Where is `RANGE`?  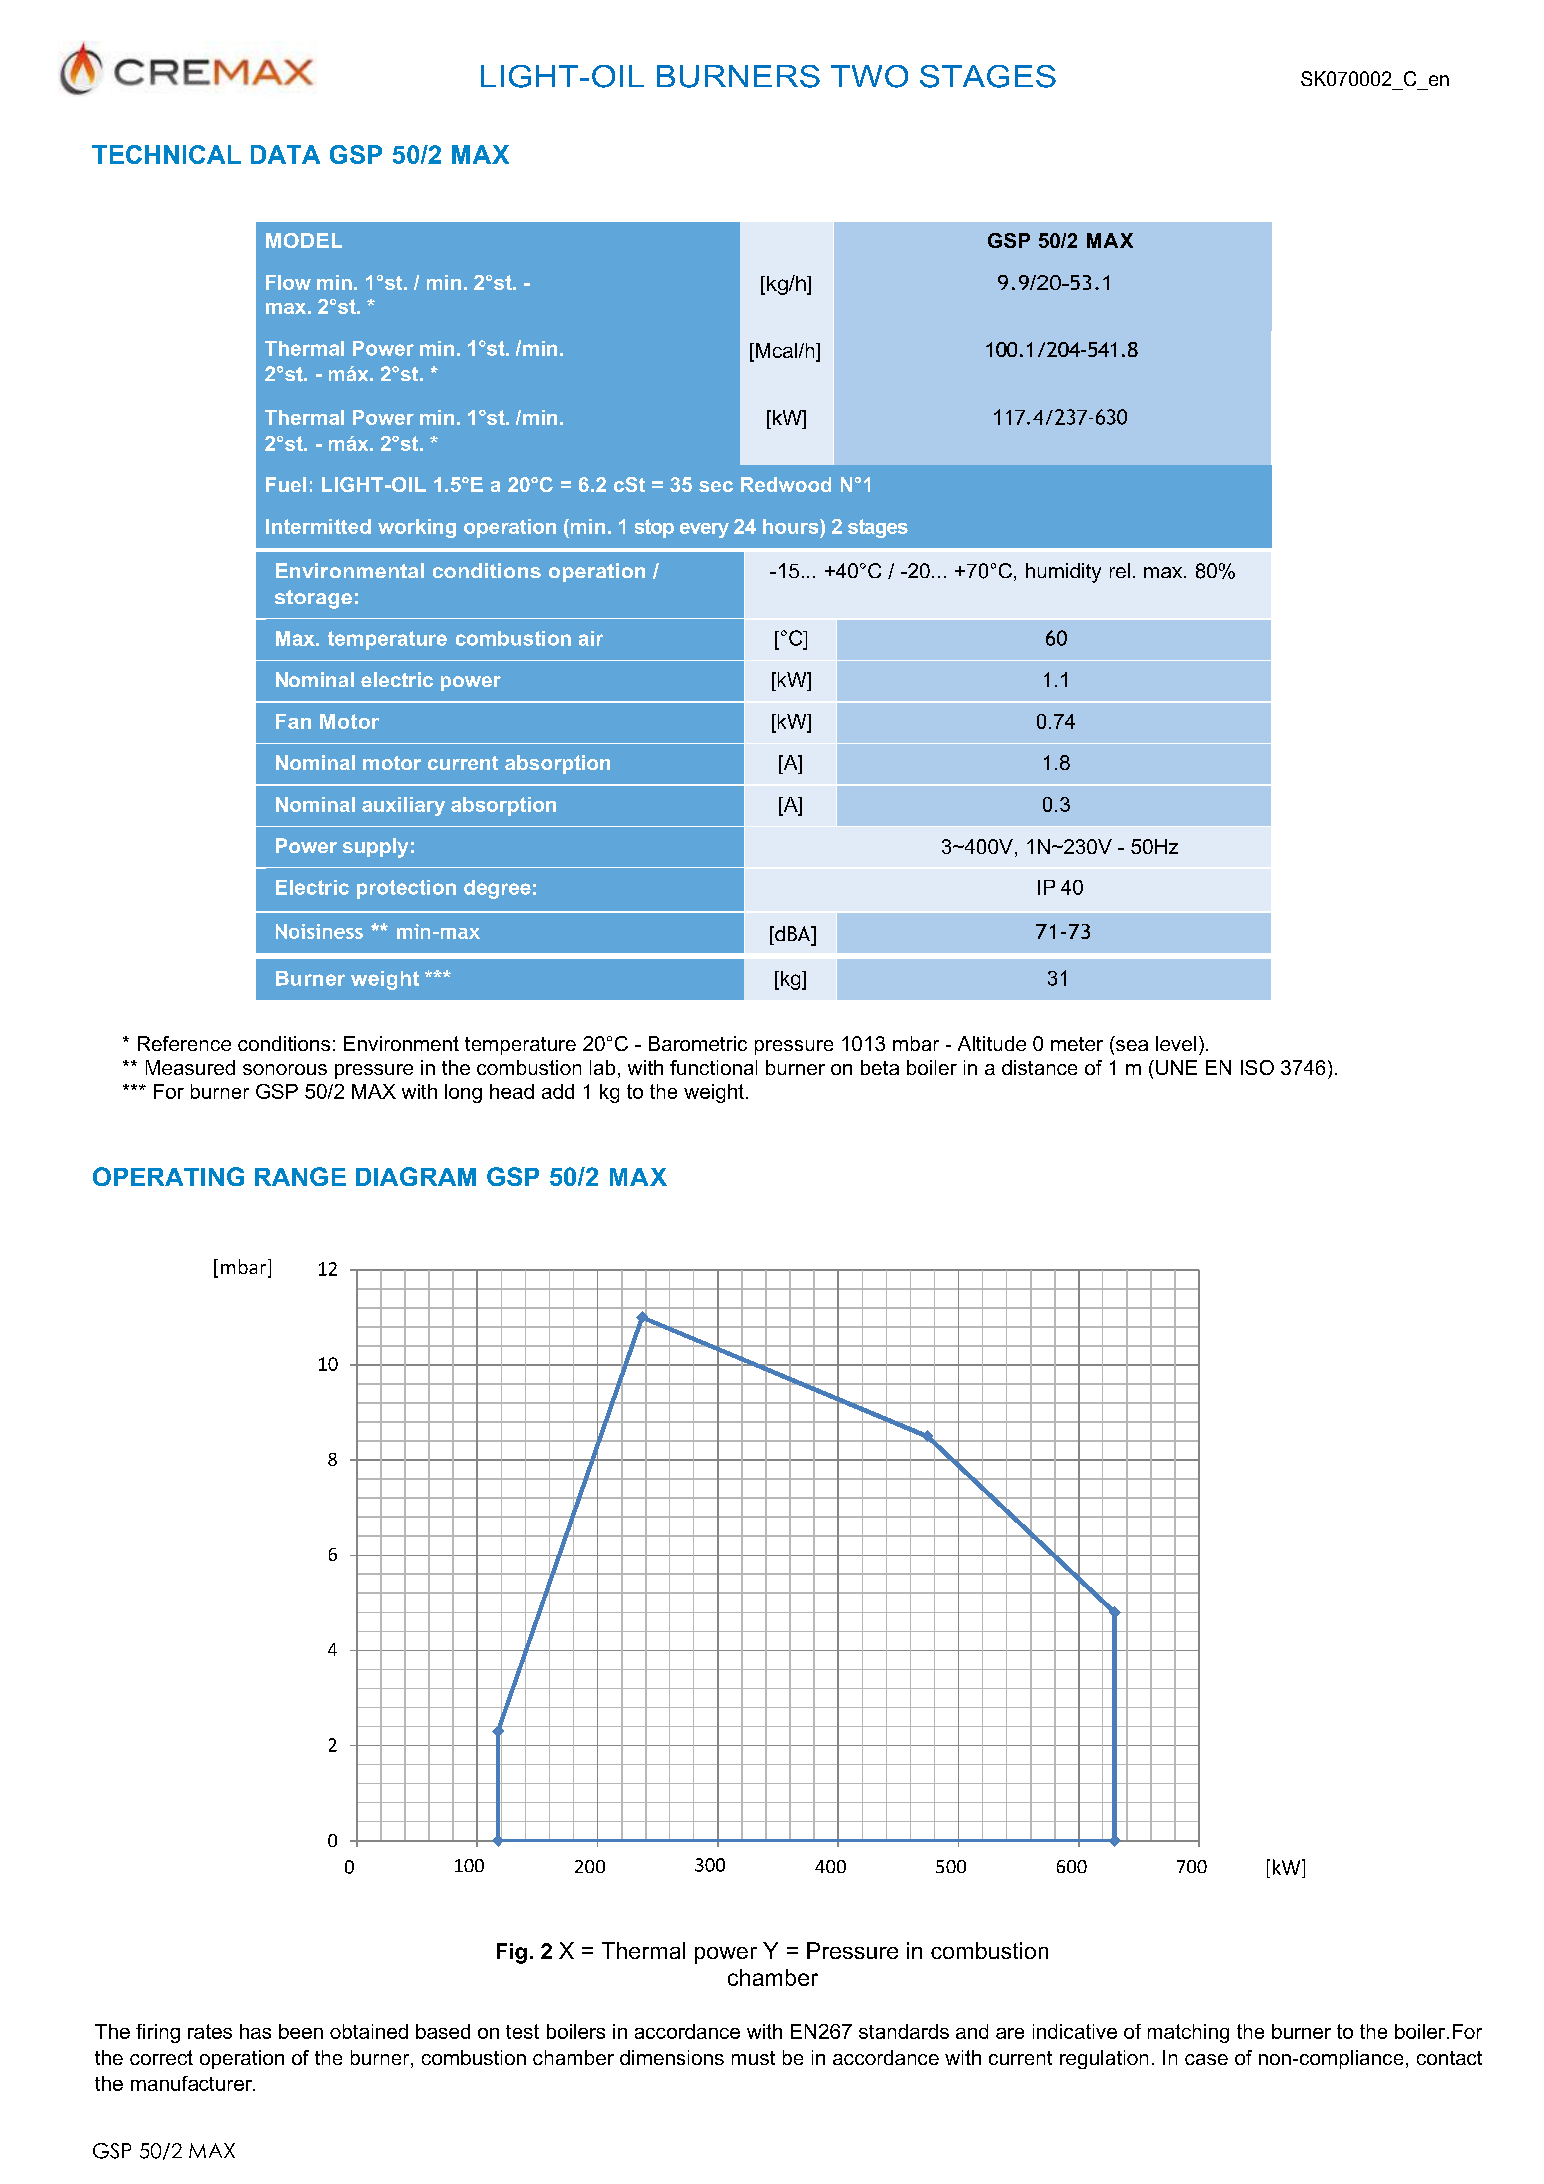 RANGE is located at coordinates (300, 1176).
